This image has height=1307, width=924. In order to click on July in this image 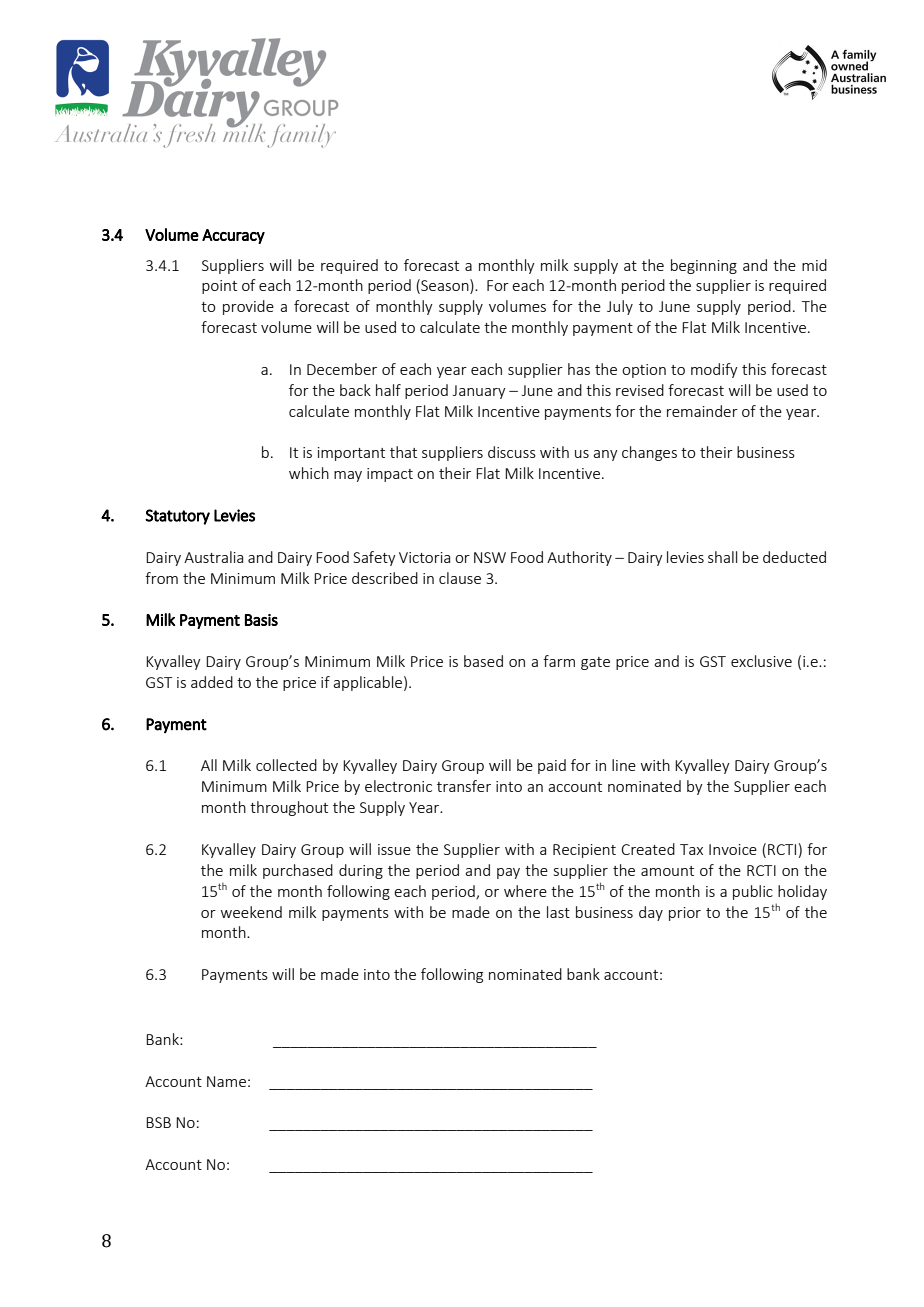, I will do `click(620, 307)`.
